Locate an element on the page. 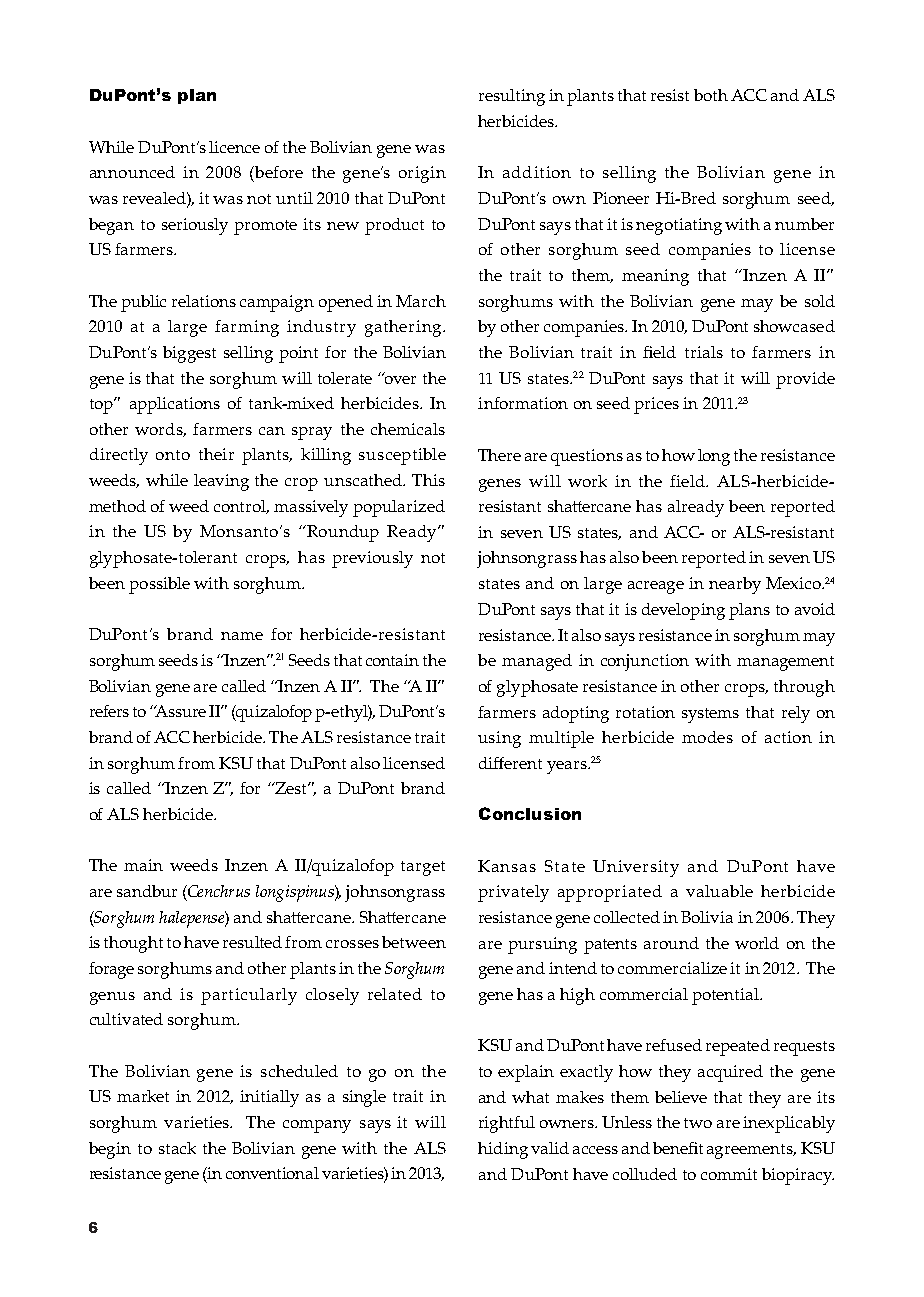 This document has width=924, height=1297. onto is located at coordinates (173, 455).
